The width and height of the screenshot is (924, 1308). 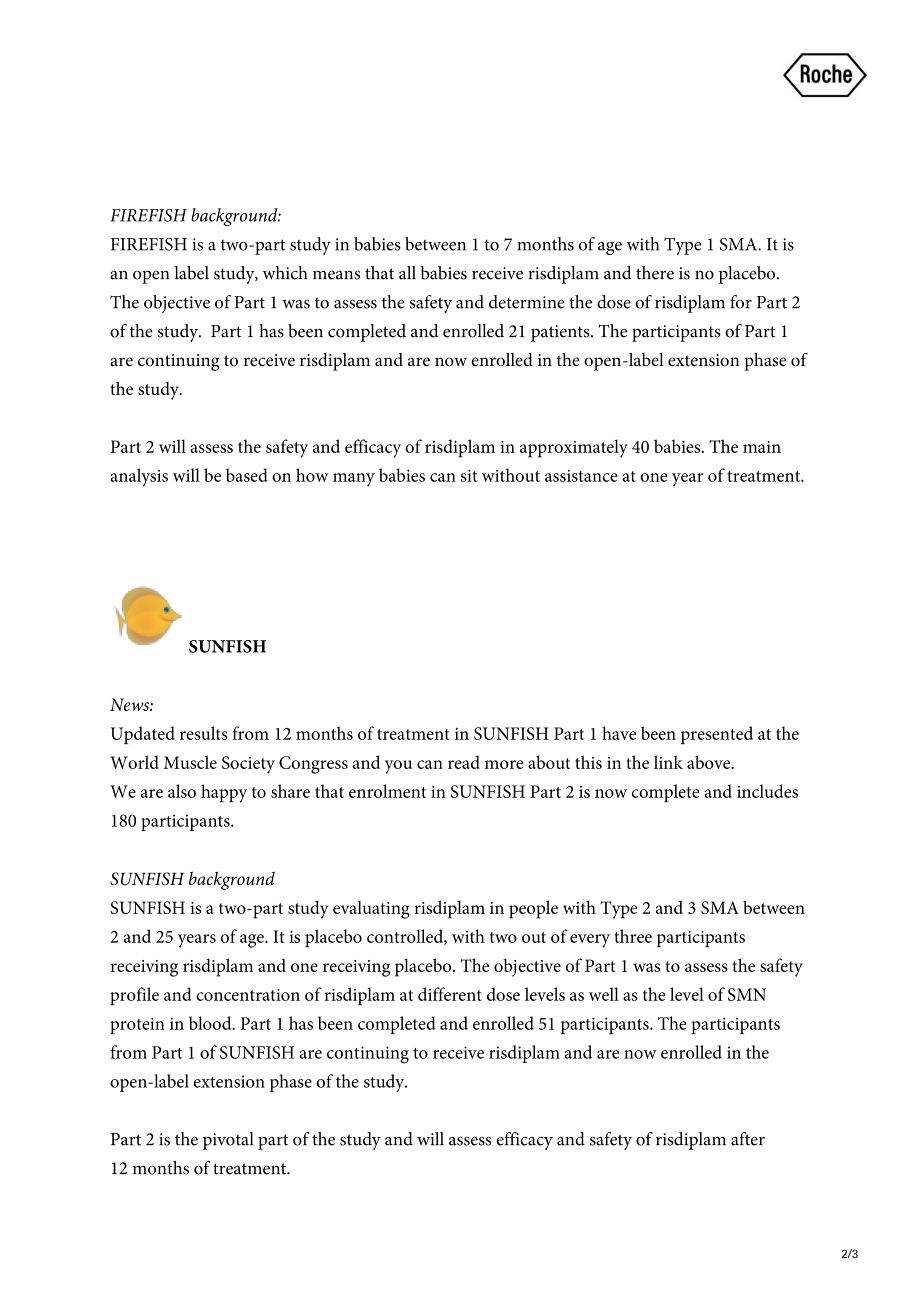 What do you see at coordinates (469, 475) in the screenshot?
I see `sit` at bounding box center [469, 475].
